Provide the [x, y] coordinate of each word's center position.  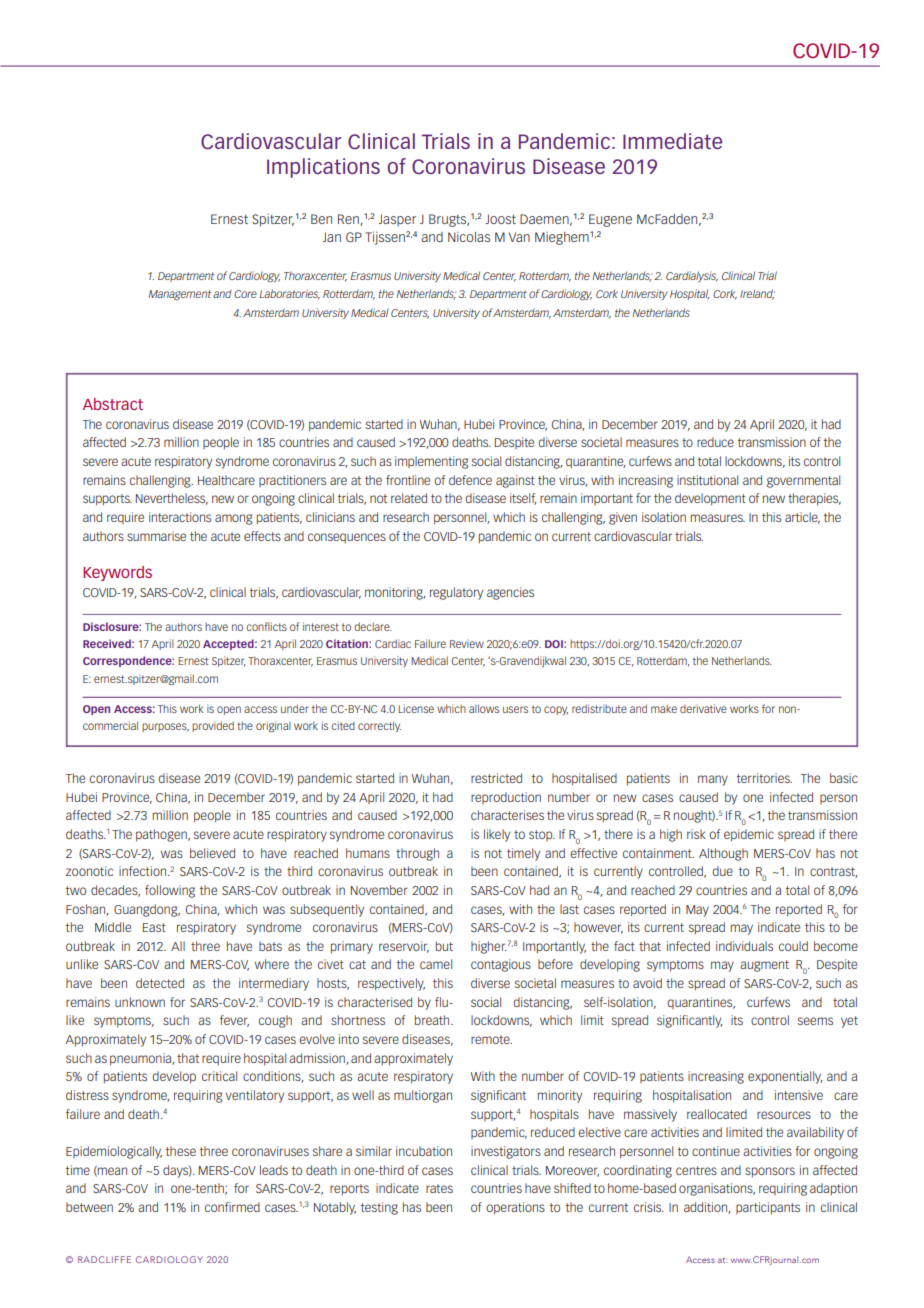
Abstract [113, 404]
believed [212, 853]
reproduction [506, 798]
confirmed [232, 1207]
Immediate [672, 141]
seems [815, 1021]
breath [433, 1020]
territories [764, 778]
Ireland [757, 294]
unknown [140, 1002]
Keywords [117, 573]
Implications [323, 168]
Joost [501, 219]
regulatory [456, 593]
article [802, 518]
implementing [432, 462]
